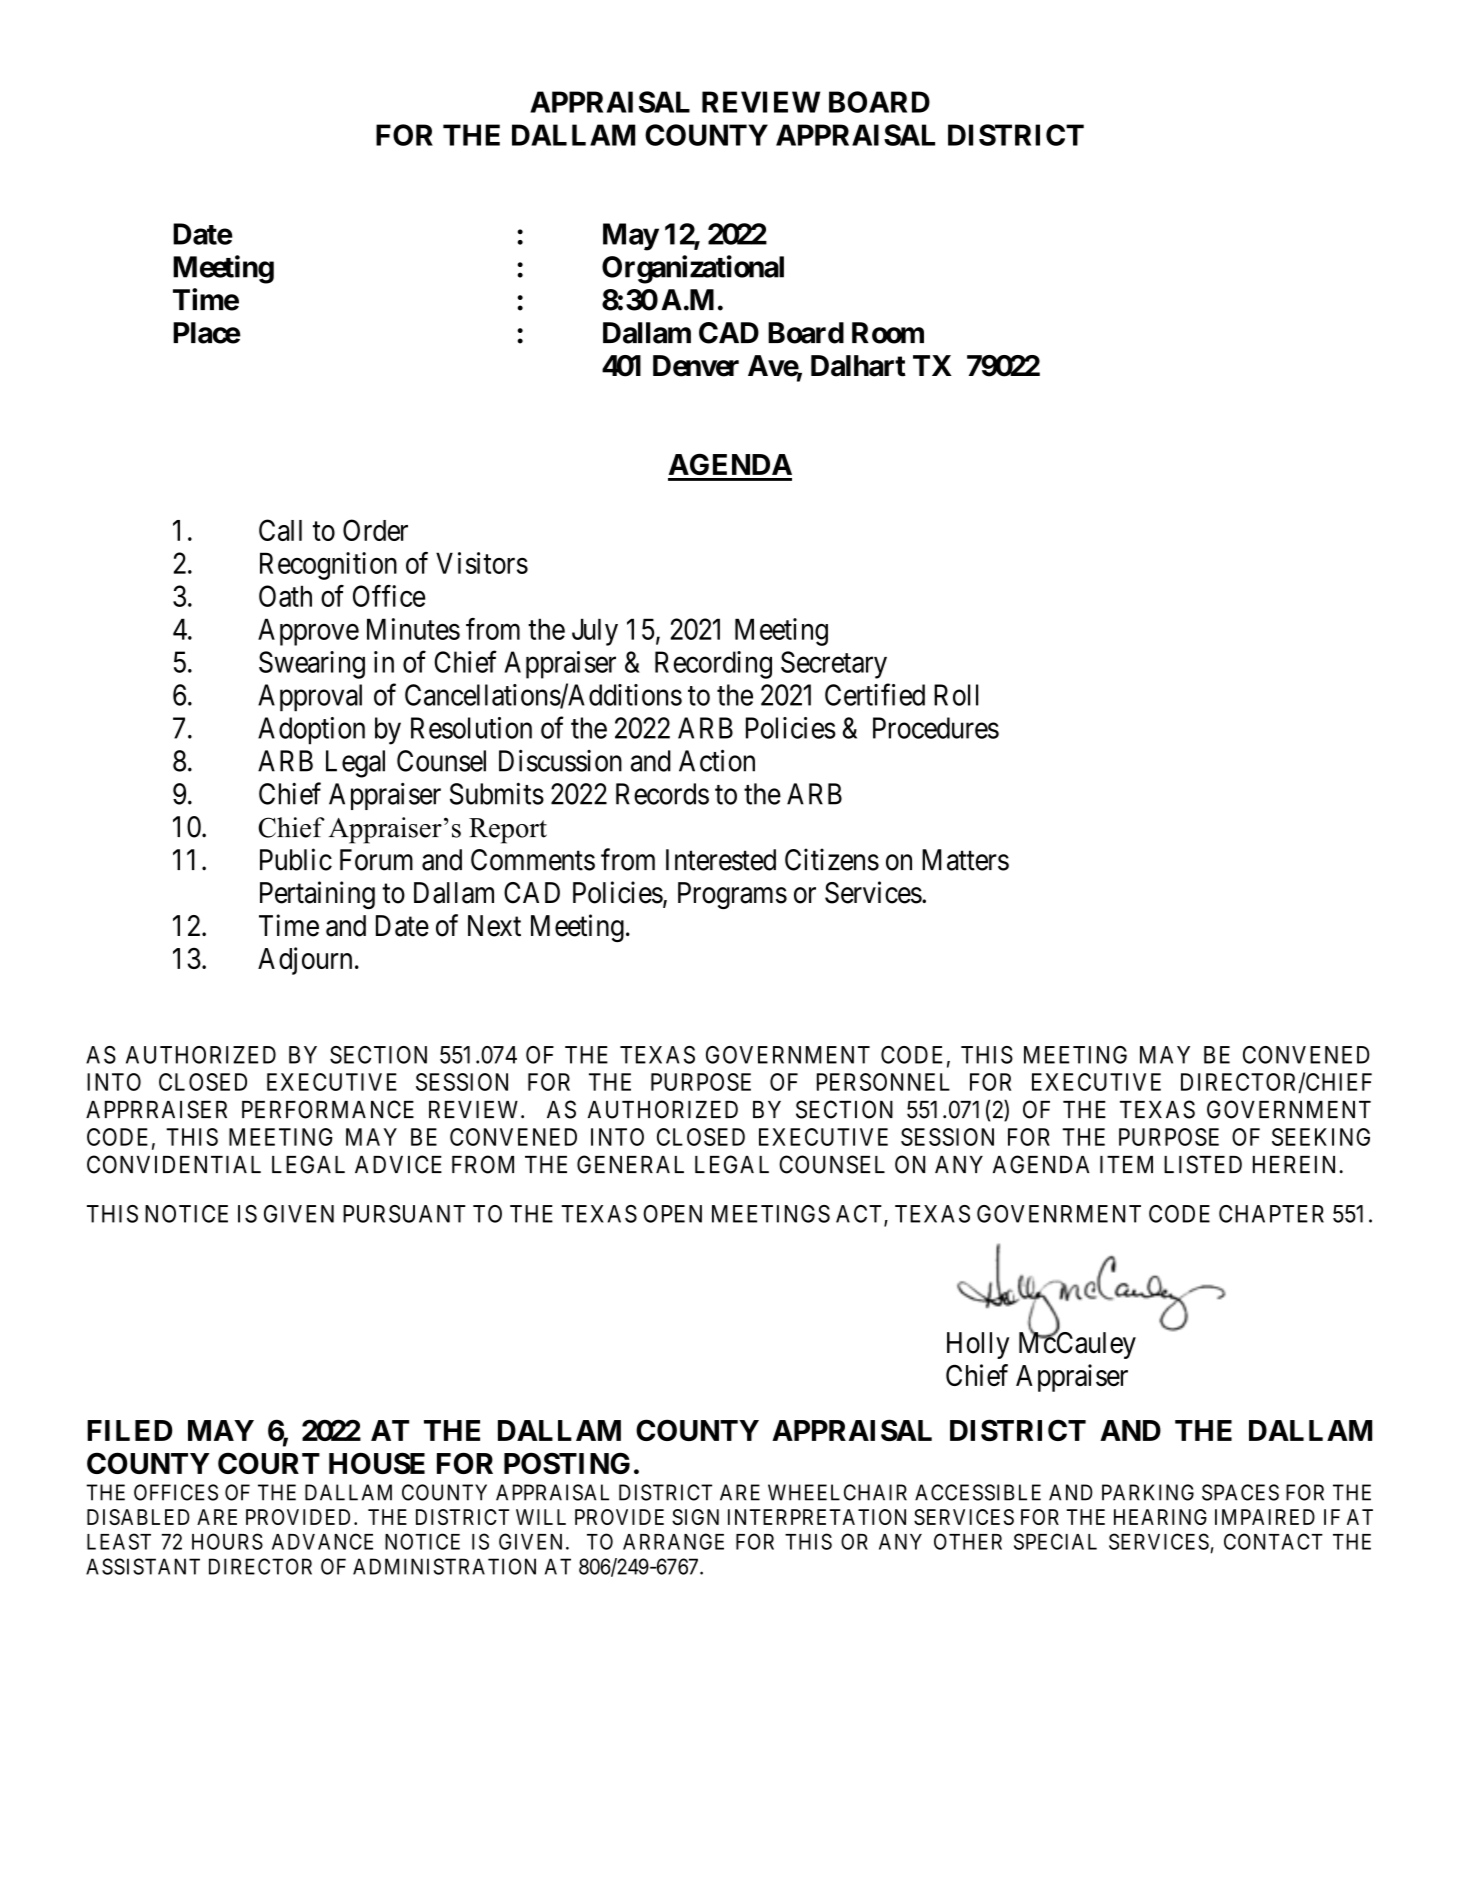 This page has width=1460, height=1890. I want to click on Organizational, so click(693, 269).
